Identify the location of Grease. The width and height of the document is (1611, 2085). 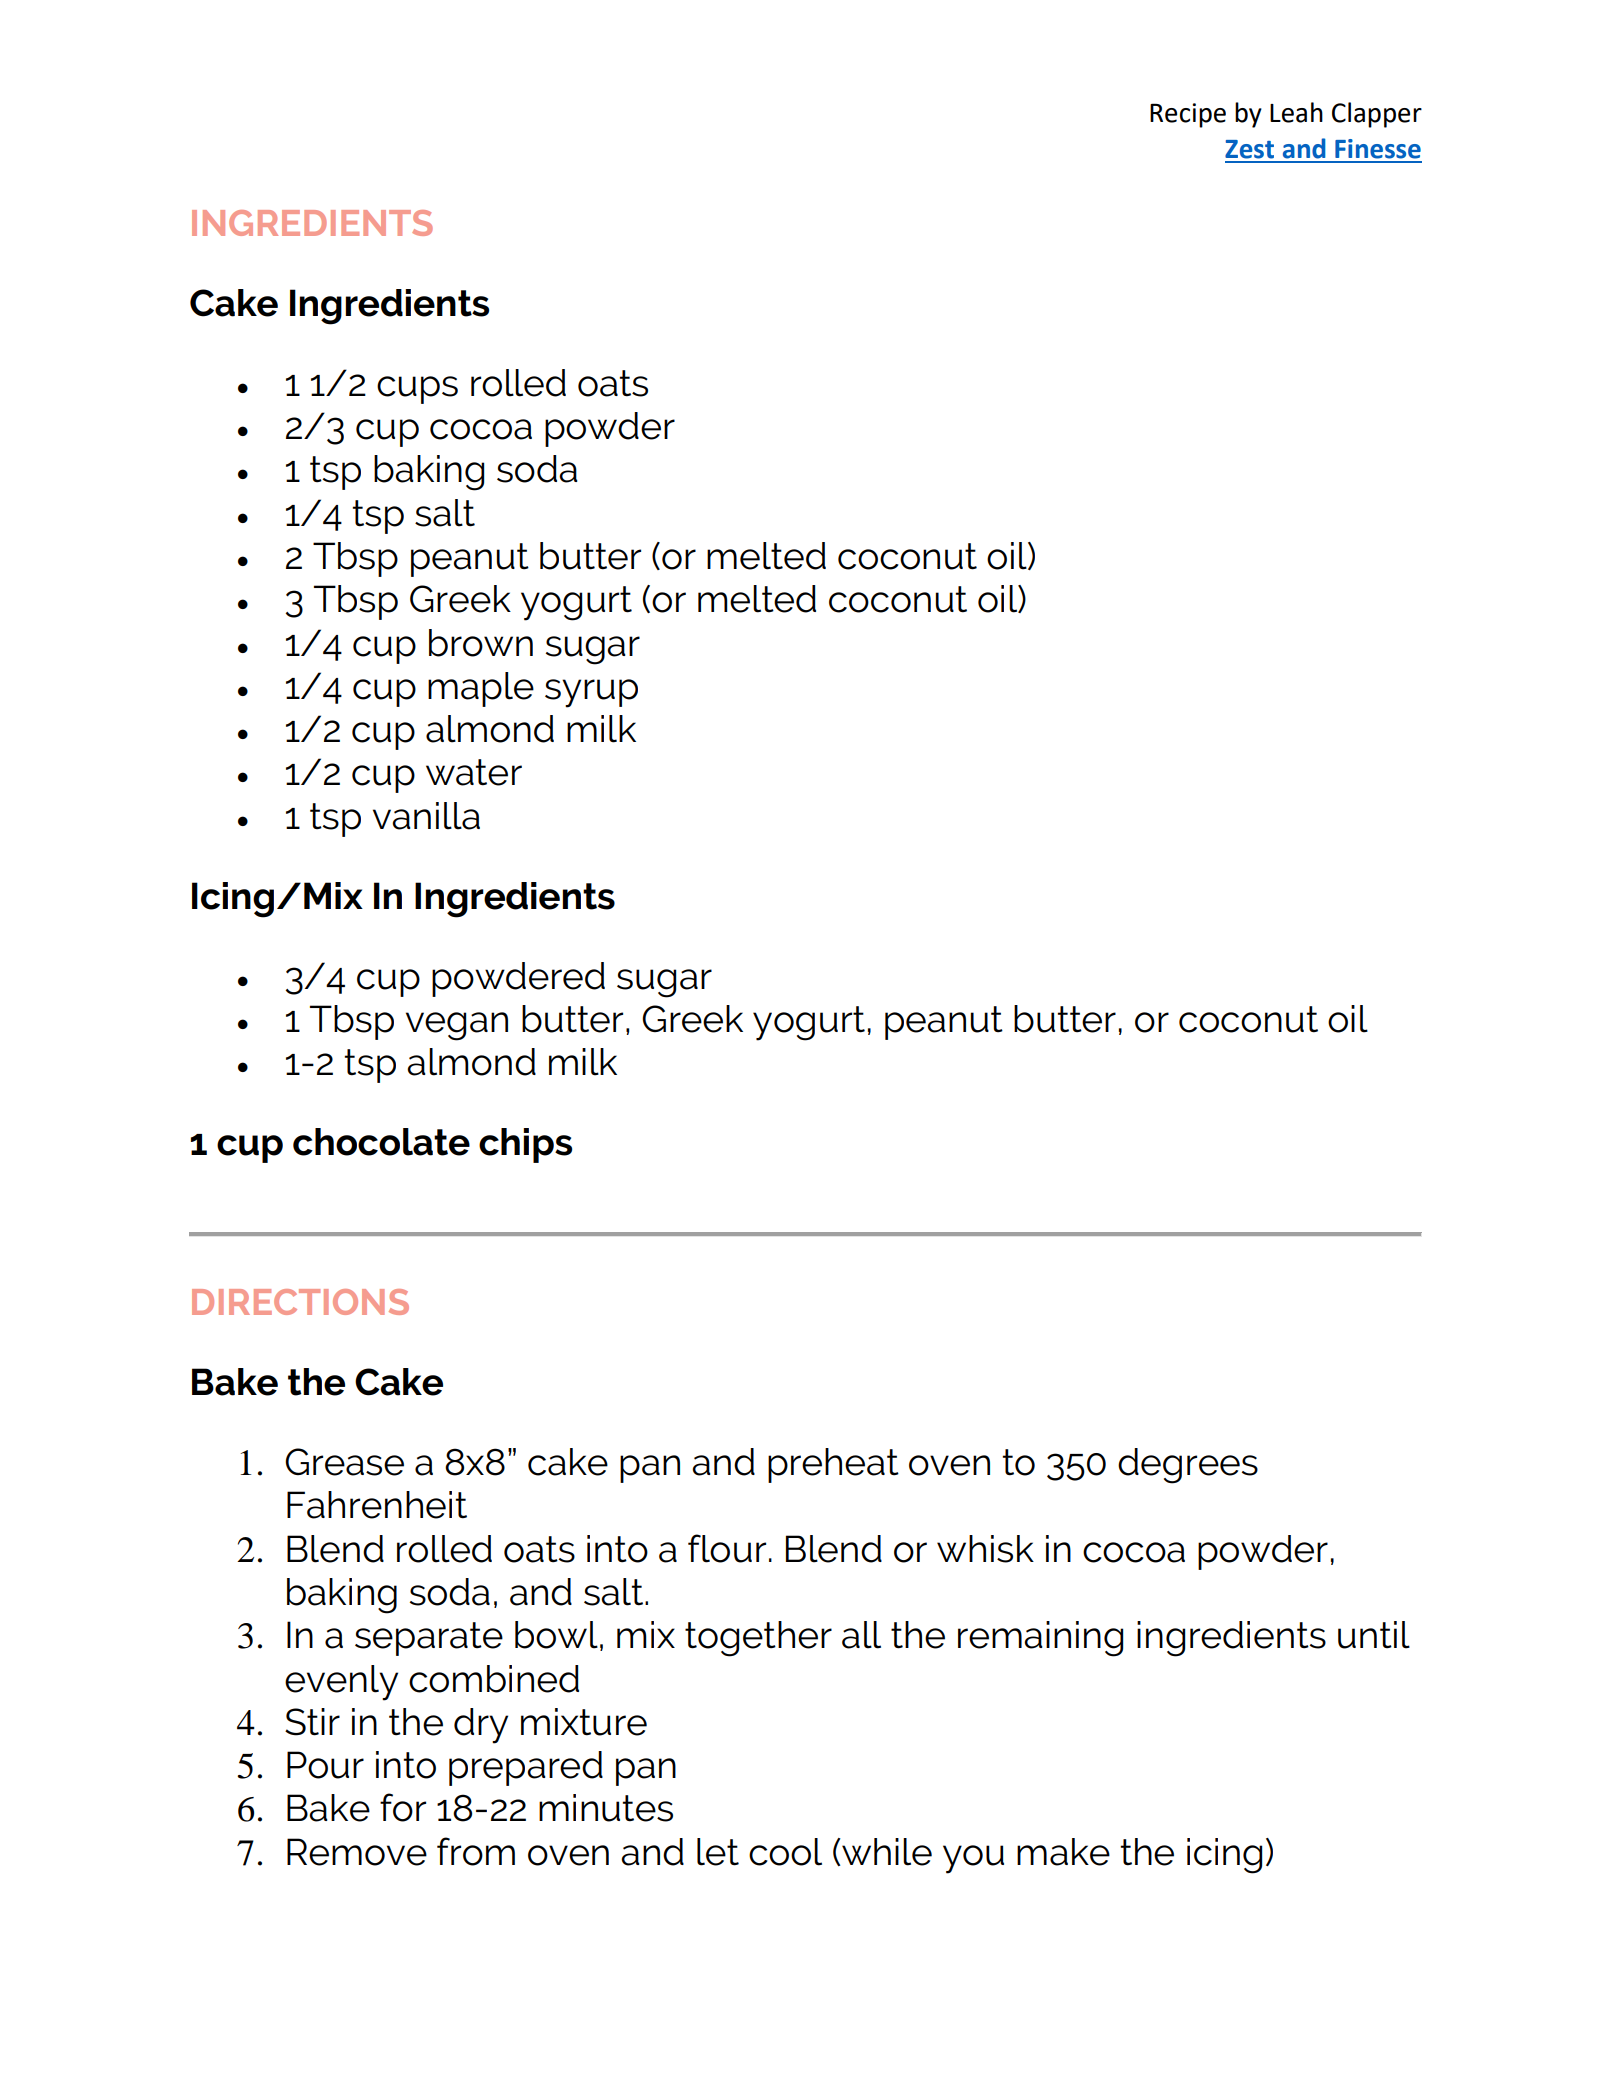
(344, 1462).
